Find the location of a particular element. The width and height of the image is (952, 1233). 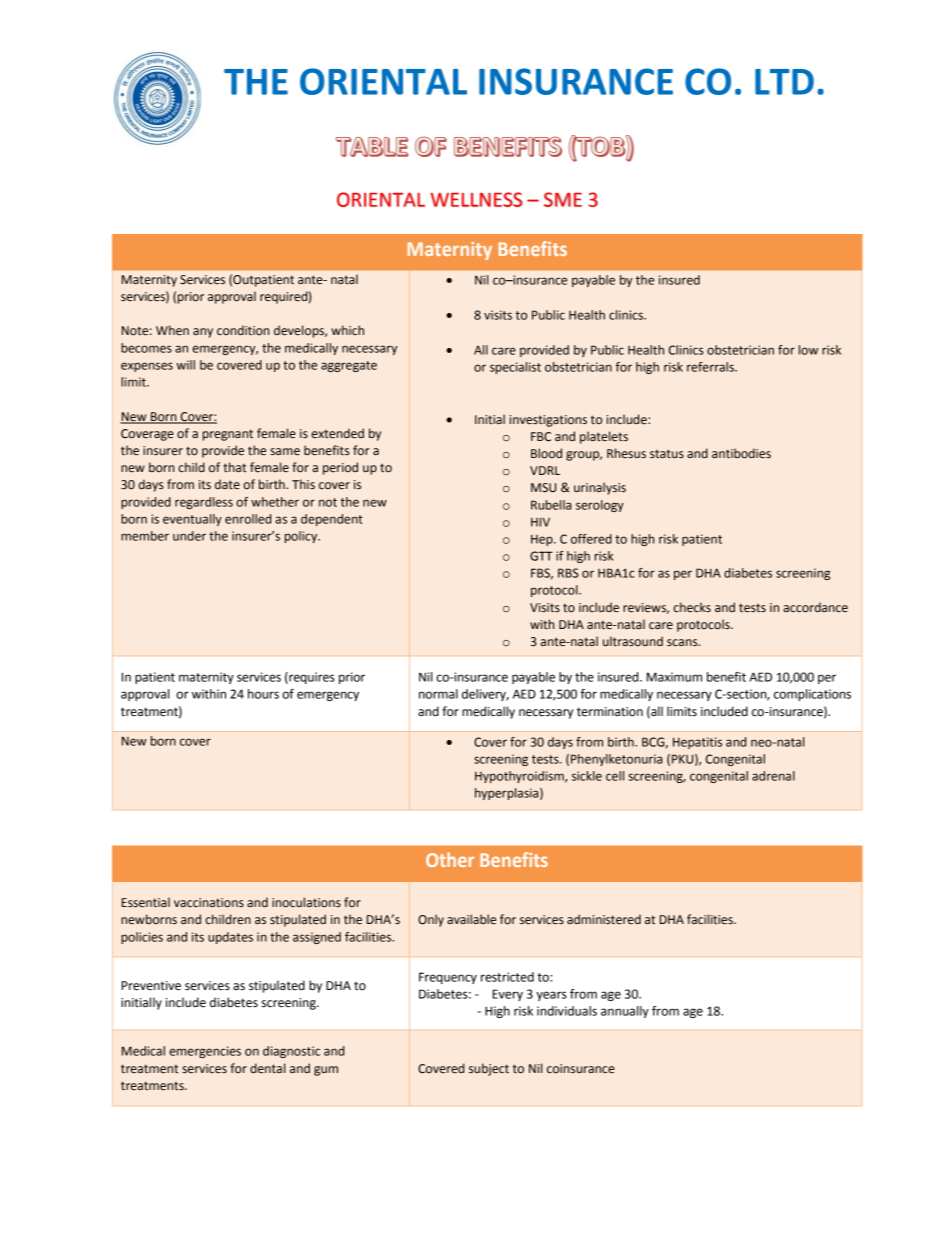

investigations is located at coordinates (548, 421).
